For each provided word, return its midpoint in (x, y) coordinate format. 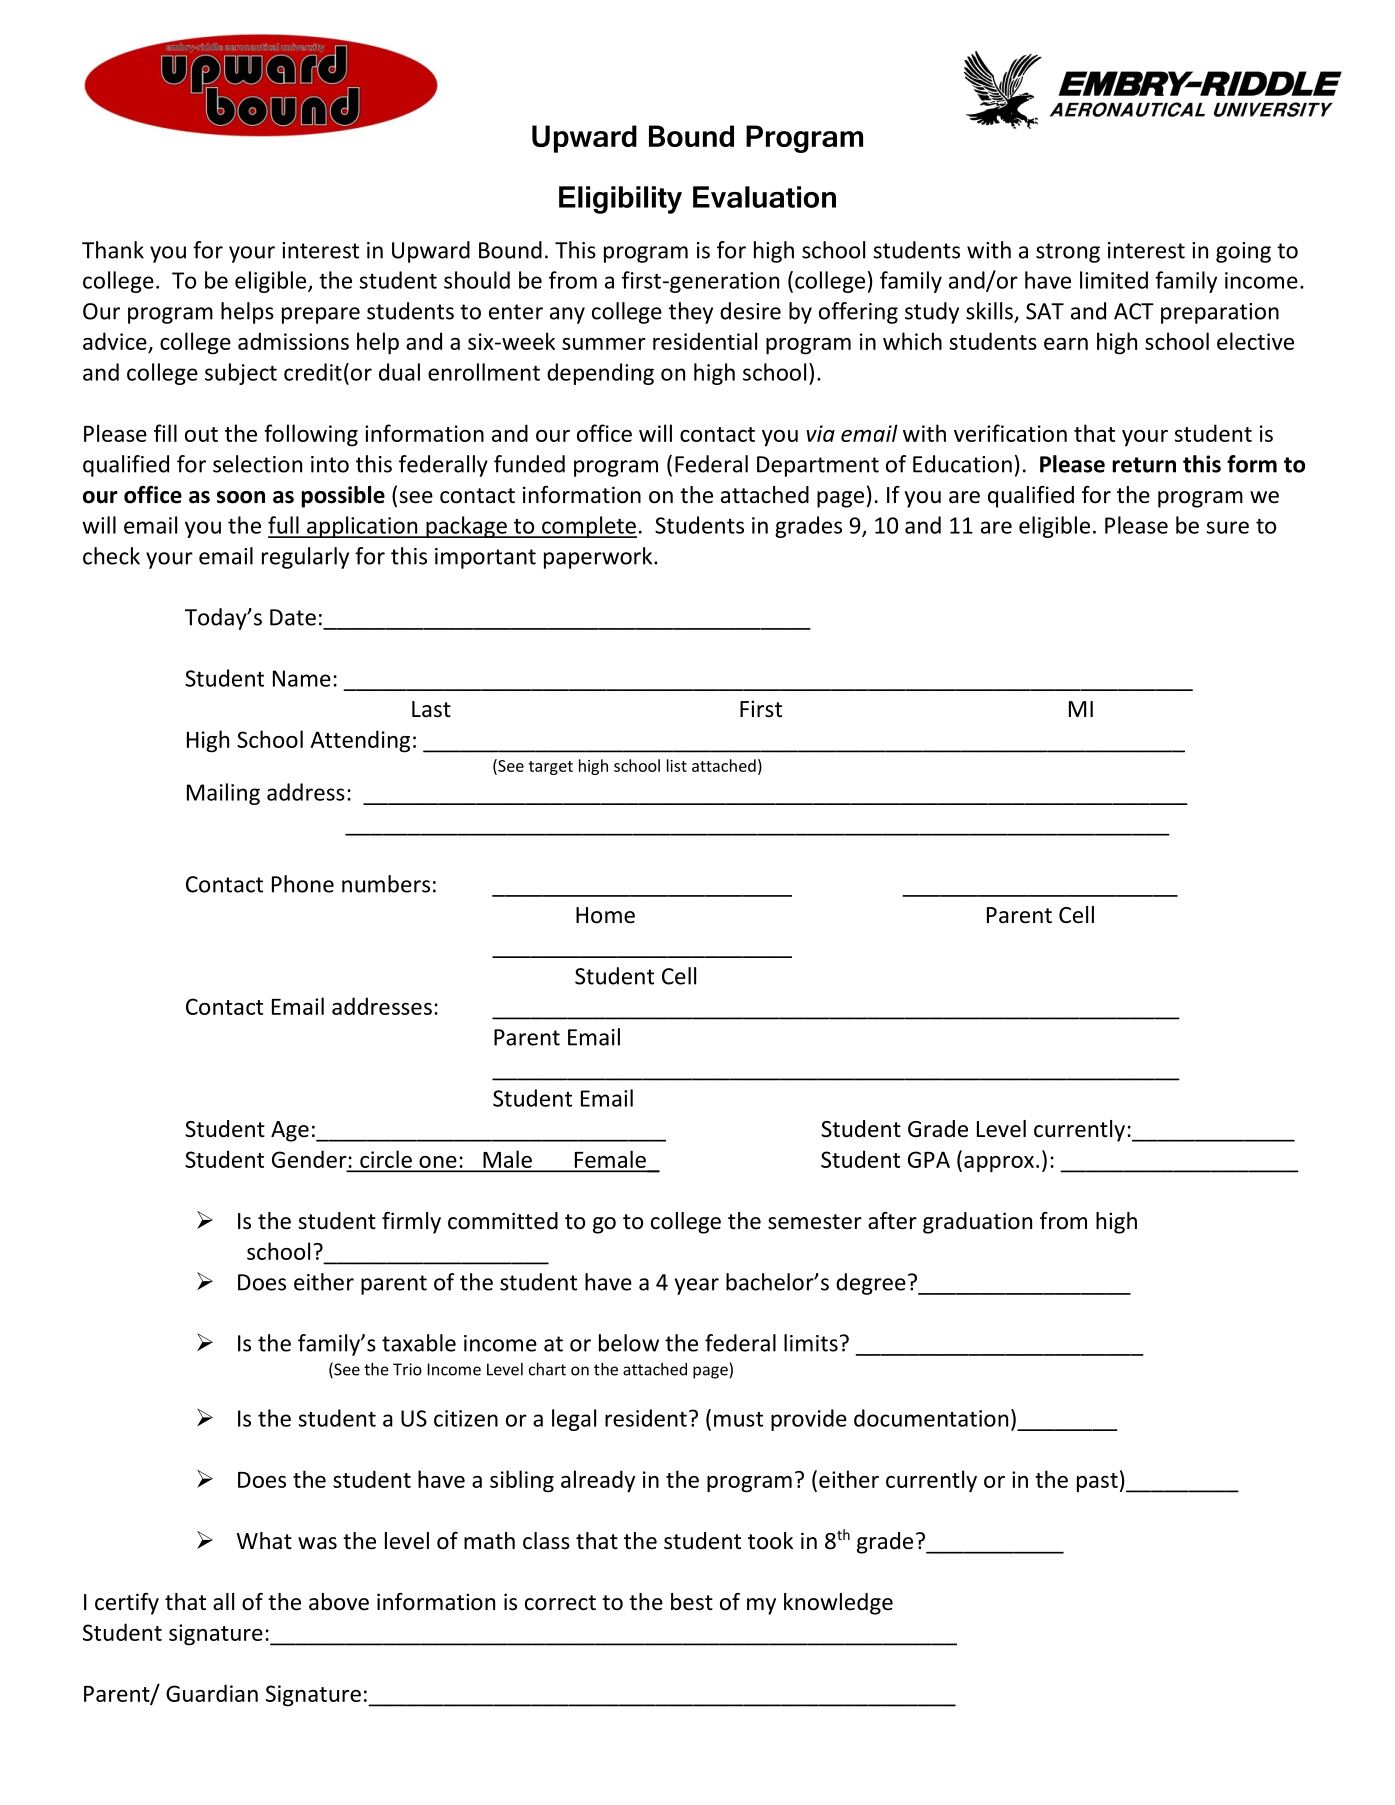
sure (1228, 527)
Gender (309, 1159)
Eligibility (620, 200)
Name (302, 678)
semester (815, 1222)
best (692, 1602)
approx (999, 1164)
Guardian (212, 1693)
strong (1068, 253)
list (677, 765)
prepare (321, 315)
